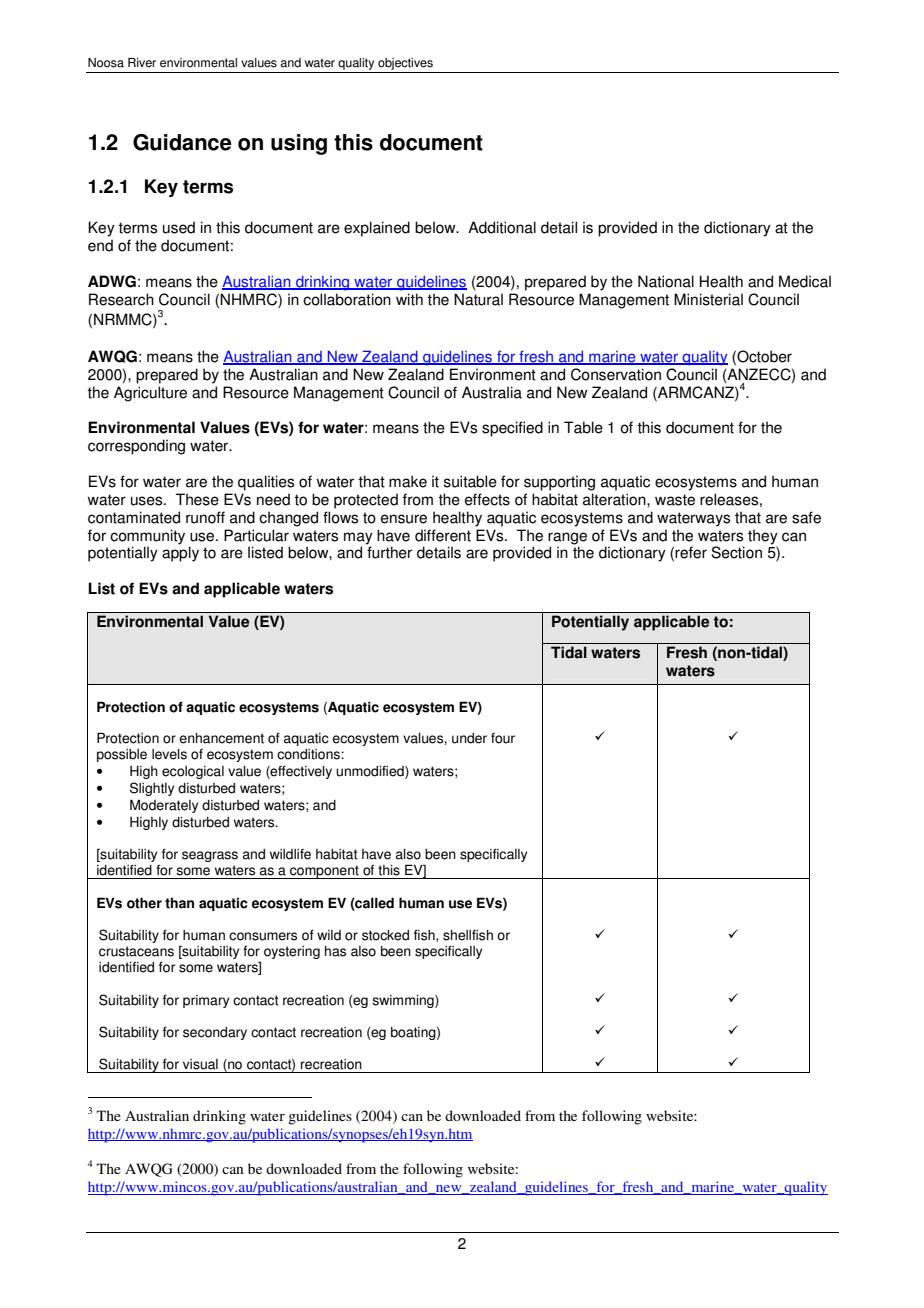 The width and height of the document is (924, 1308). What do you see at coordinates (215, 1033) in the document?
I see `secondary` at bounding box center [215, 1033].
